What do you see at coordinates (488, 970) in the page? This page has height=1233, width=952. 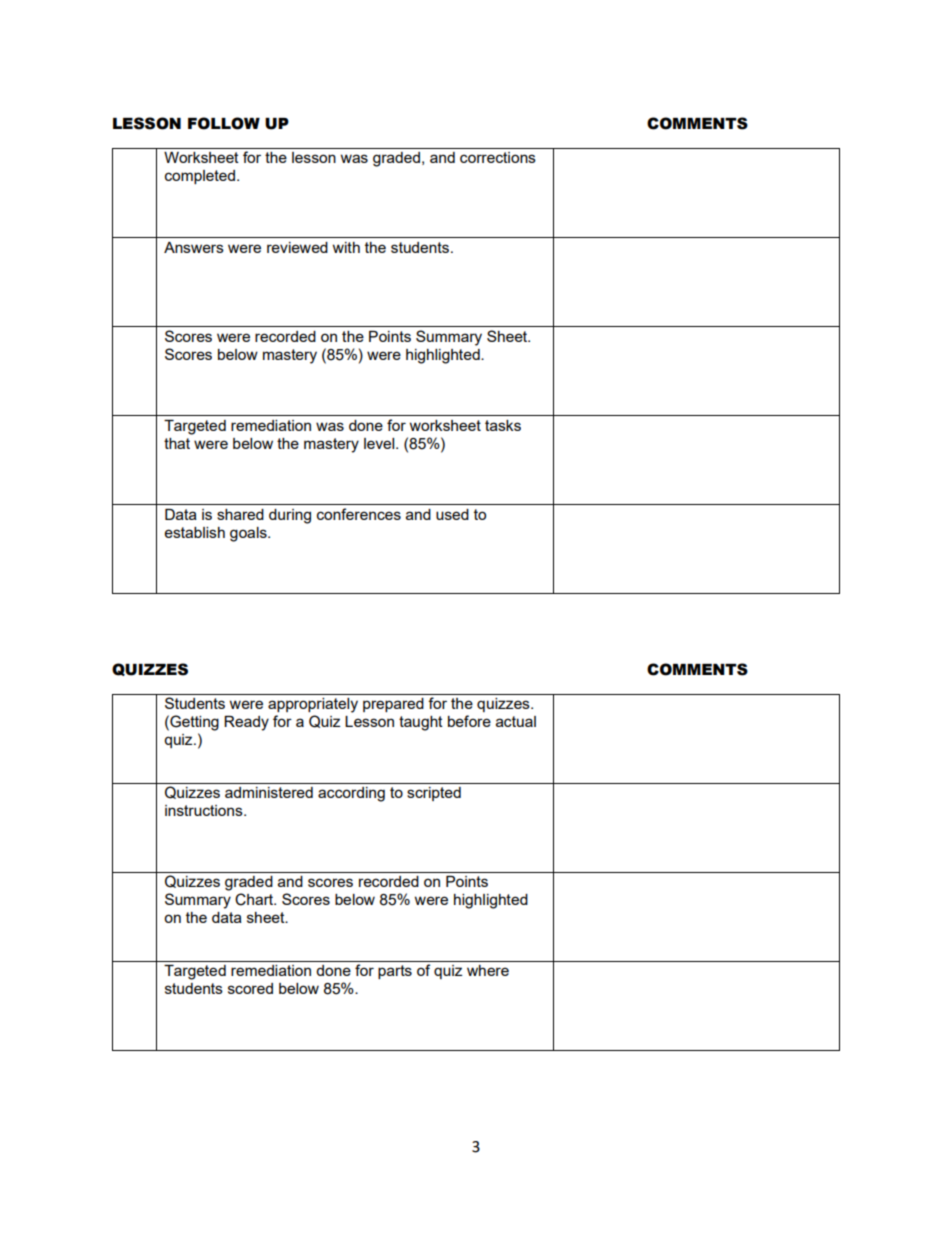 I see `where` at bounding box center [488, 970].
